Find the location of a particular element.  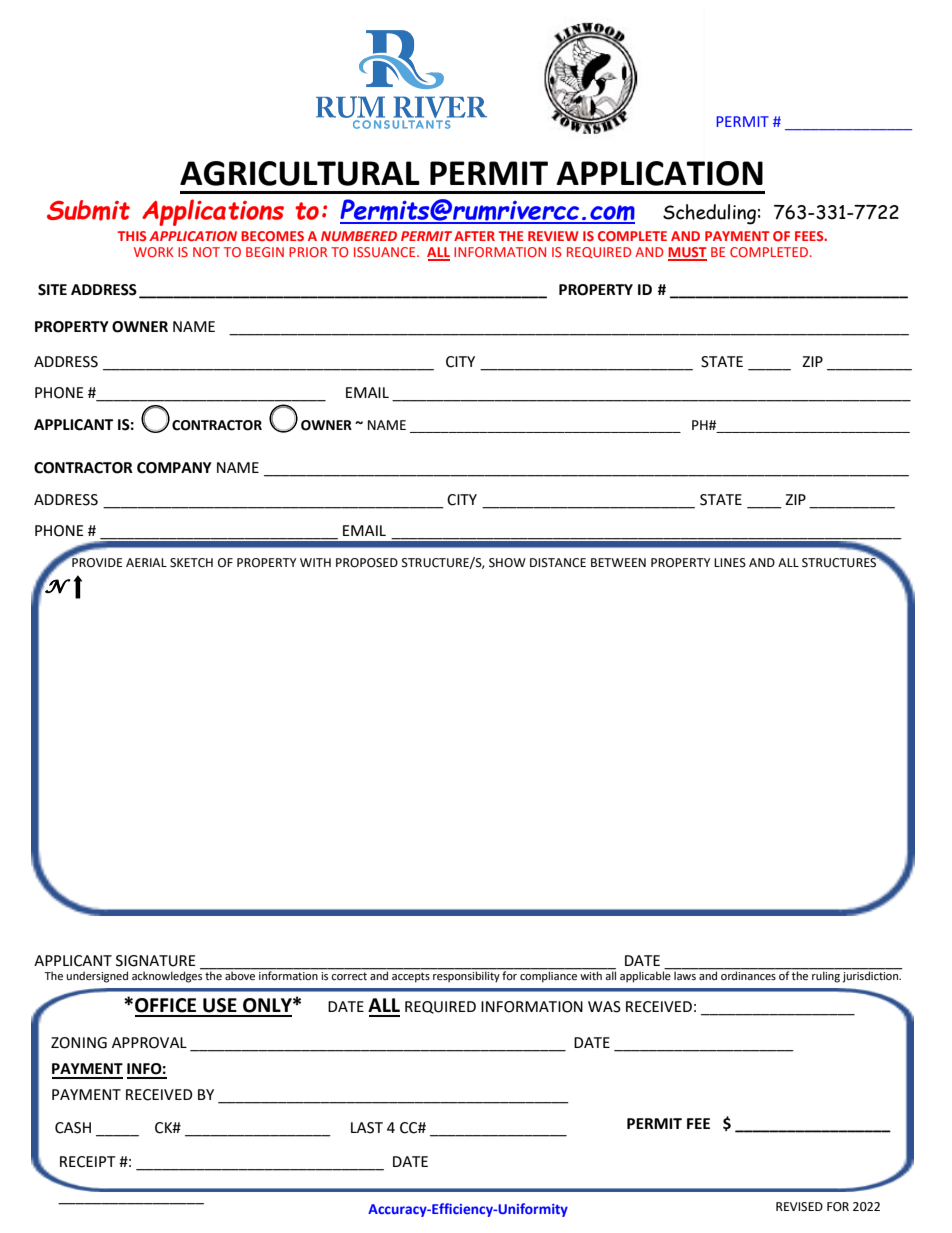

LAST is located at coordinates (367, 1128).
